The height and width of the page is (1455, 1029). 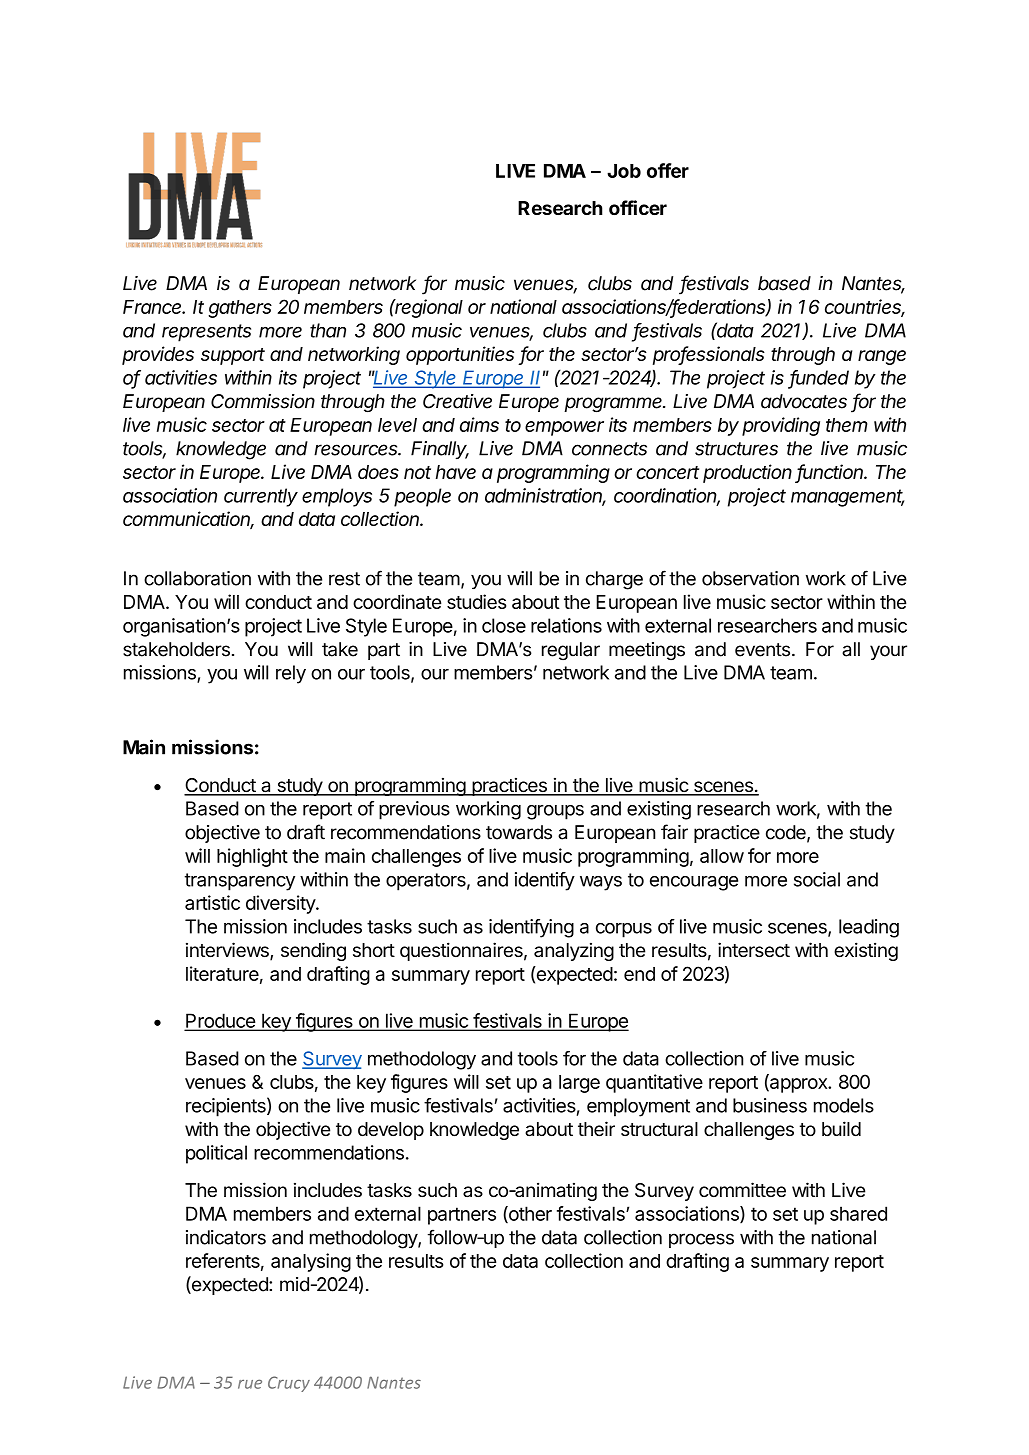 What do you see at coordinates (624, 171) in the page?
I see `Job` at bounding box center [624, 171].
